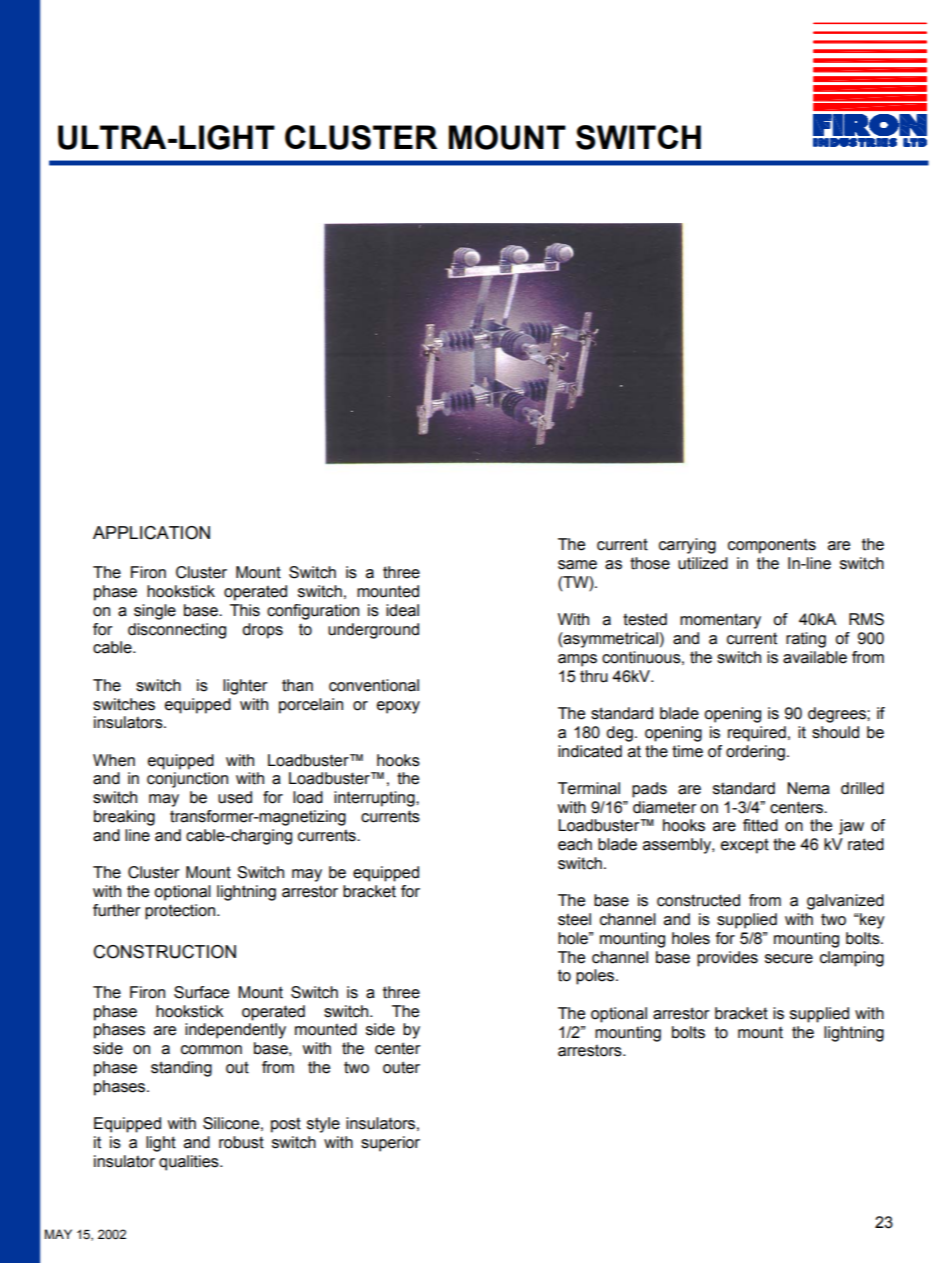 The image size is (952, 1263). What do you see at coordinates (789, 959) in the page?
I see `secure` at bounding box center [789, 959].
